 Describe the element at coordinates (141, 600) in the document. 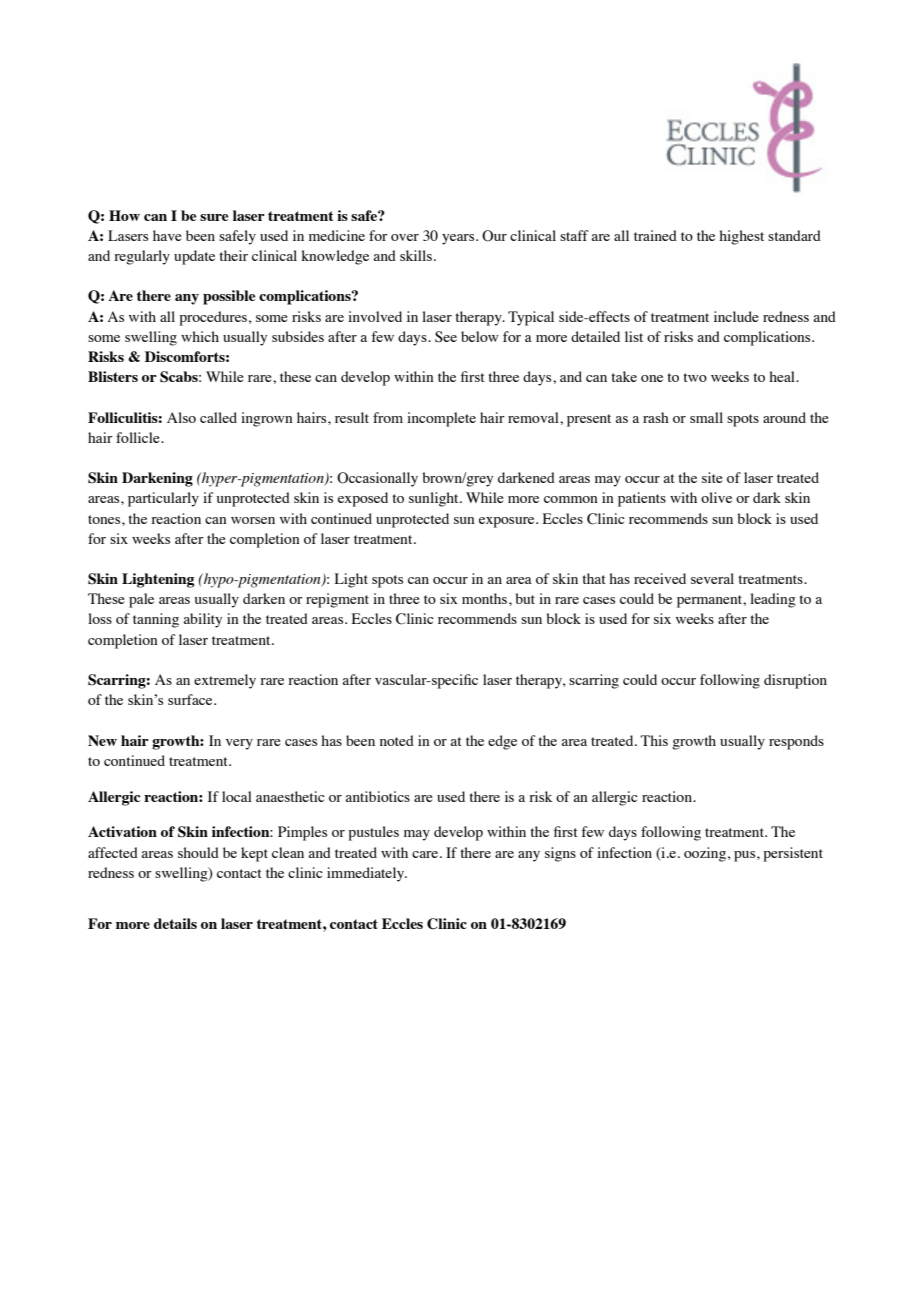

I see `pale` at that location.
